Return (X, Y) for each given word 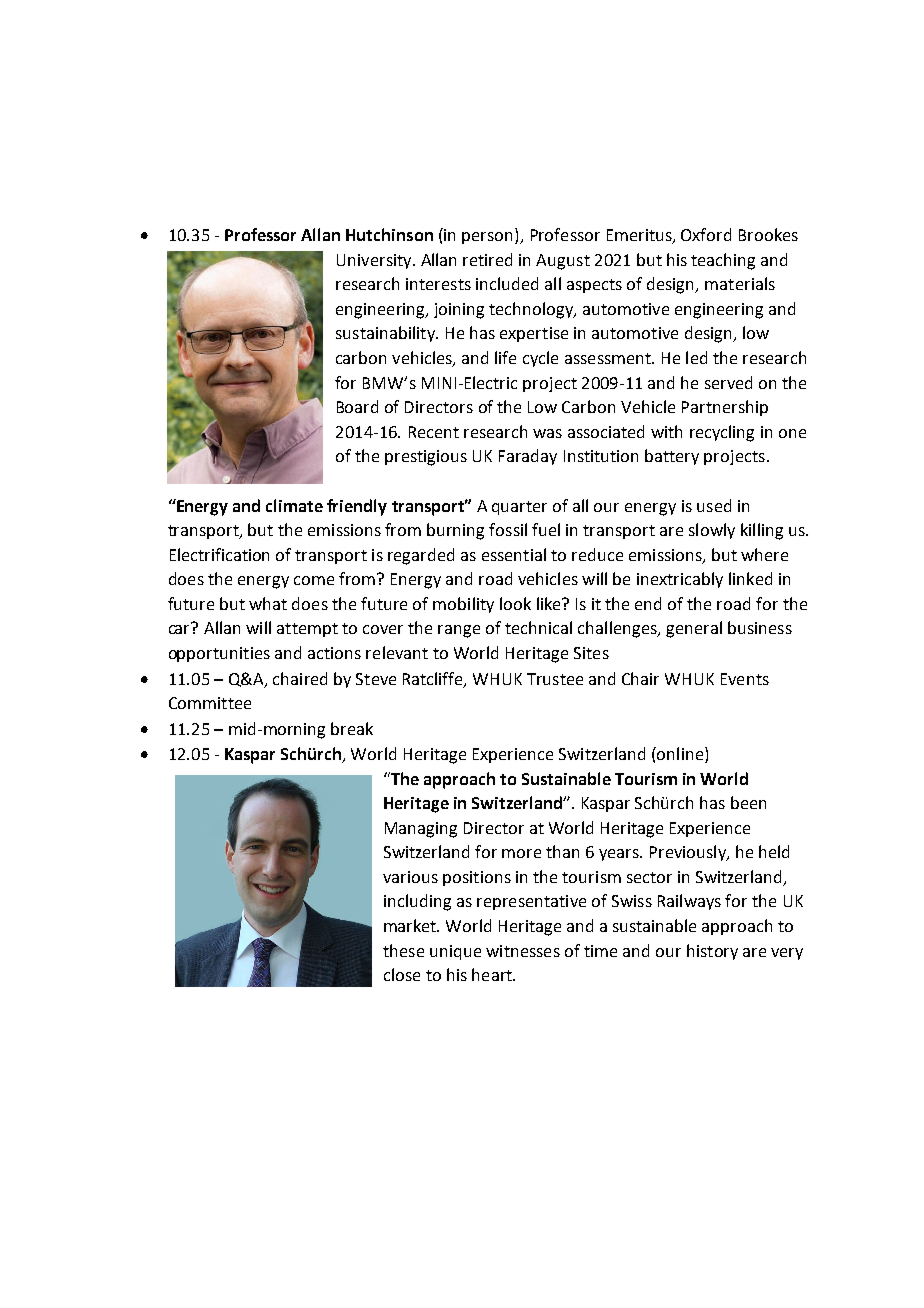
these (403, 950)
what (268, 603)
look (515, 603)
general (694, 629)
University (375, 261)
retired (487, 259)
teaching (723, 261)
